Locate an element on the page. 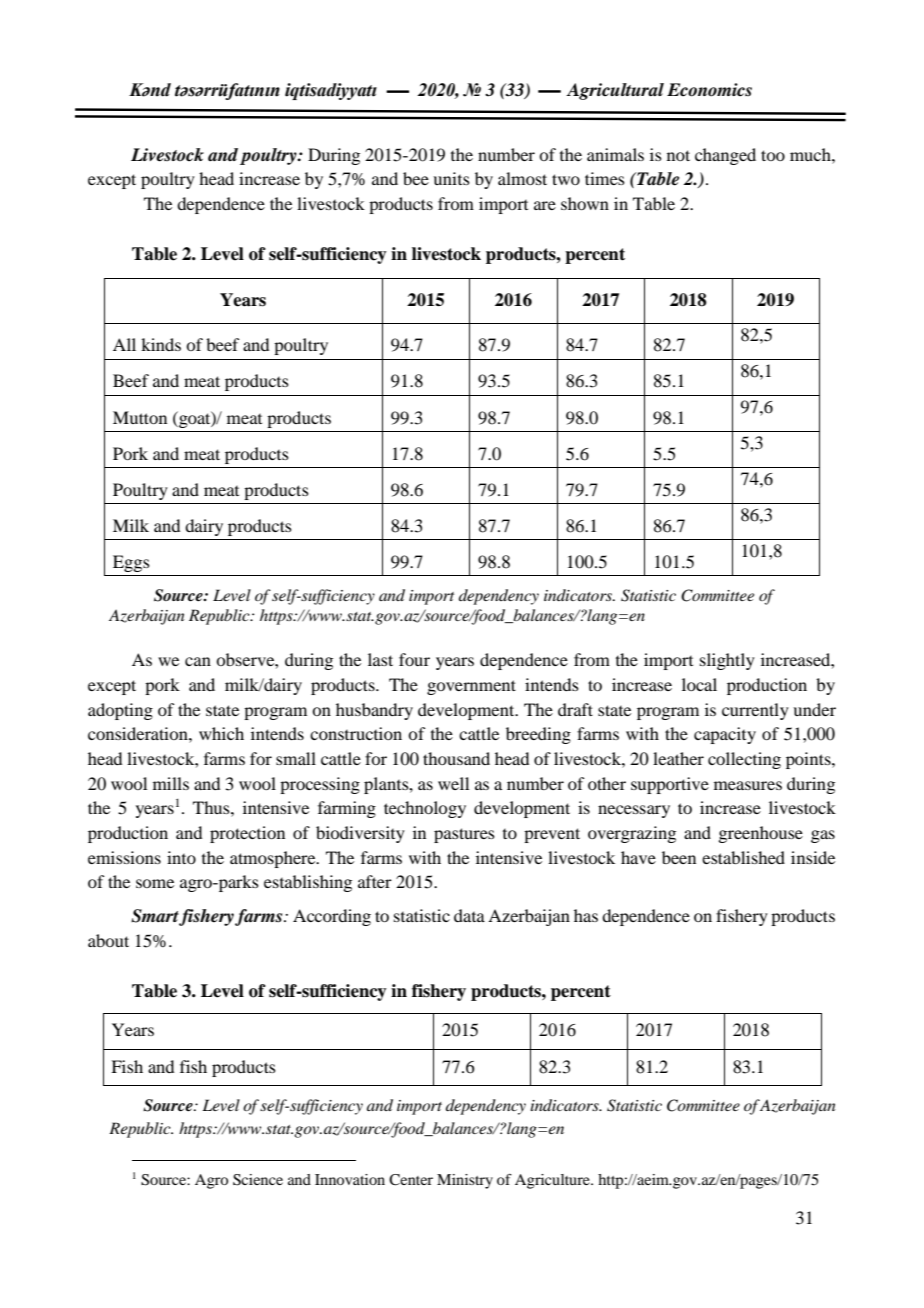  Ministry is located at coordinates (465, 1181).
